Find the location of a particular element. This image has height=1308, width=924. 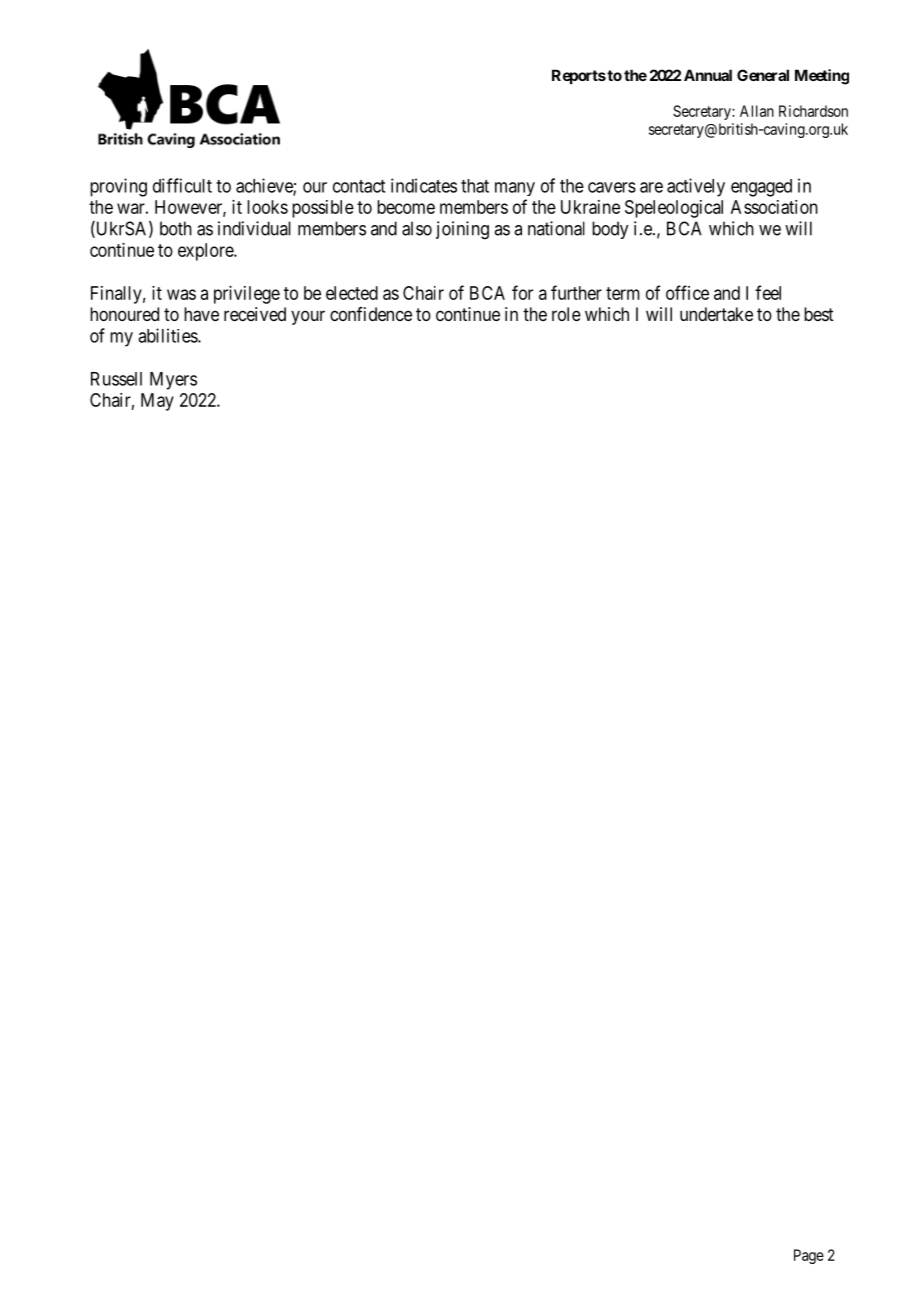

role is located at coordinates (566, 314).
